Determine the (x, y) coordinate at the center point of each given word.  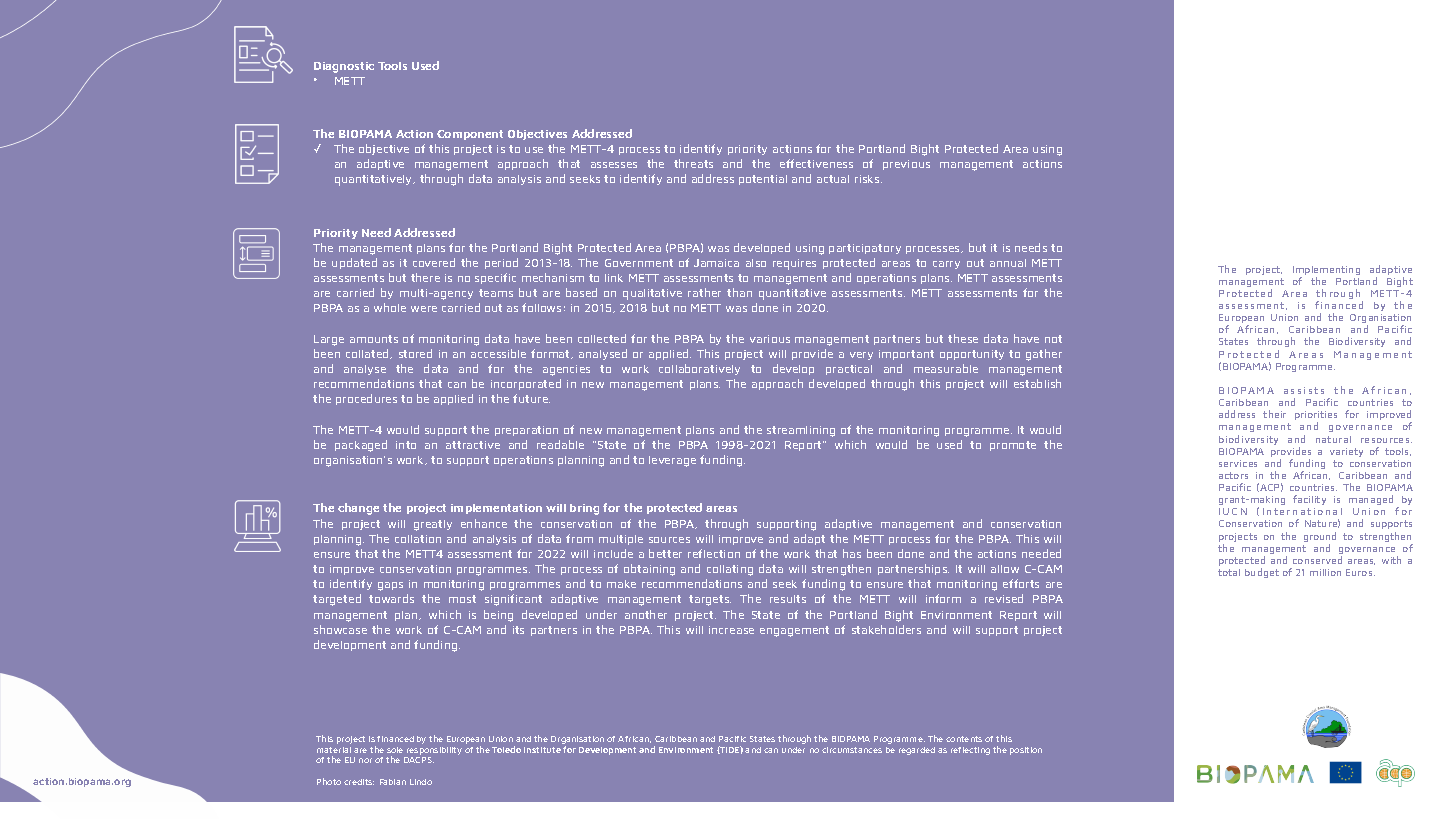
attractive (473, 445)
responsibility (433, 752)
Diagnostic (344, 67)
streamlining (801, 431)
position (1026, 751)
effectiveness (816, 163)
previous (906, 165)
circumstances (852, 750)
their (1274, 414)
